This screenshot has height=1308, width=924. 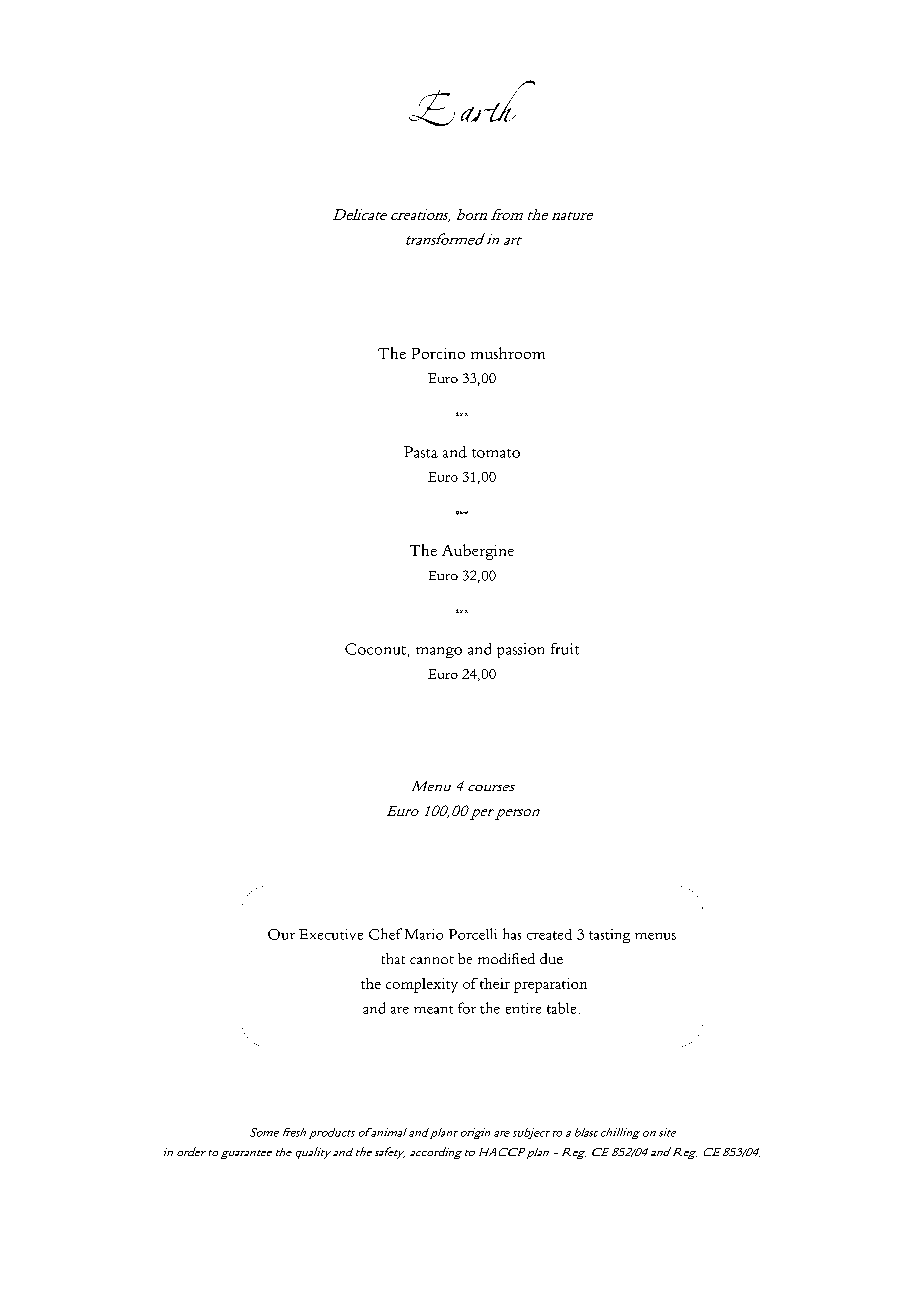 I want to click on Chef, so click(x=385, y=934).
